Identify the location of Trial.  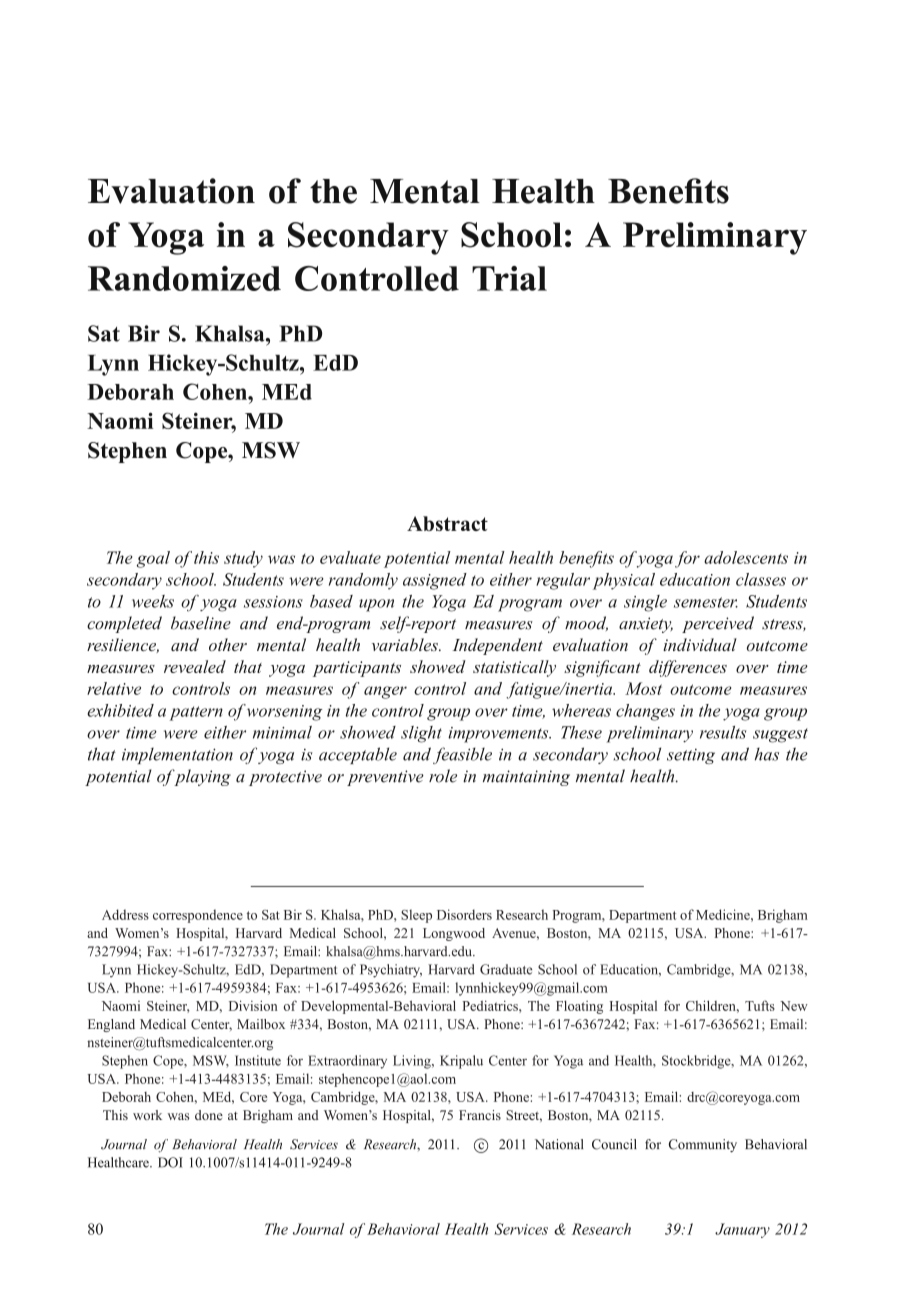
(509, 278).
